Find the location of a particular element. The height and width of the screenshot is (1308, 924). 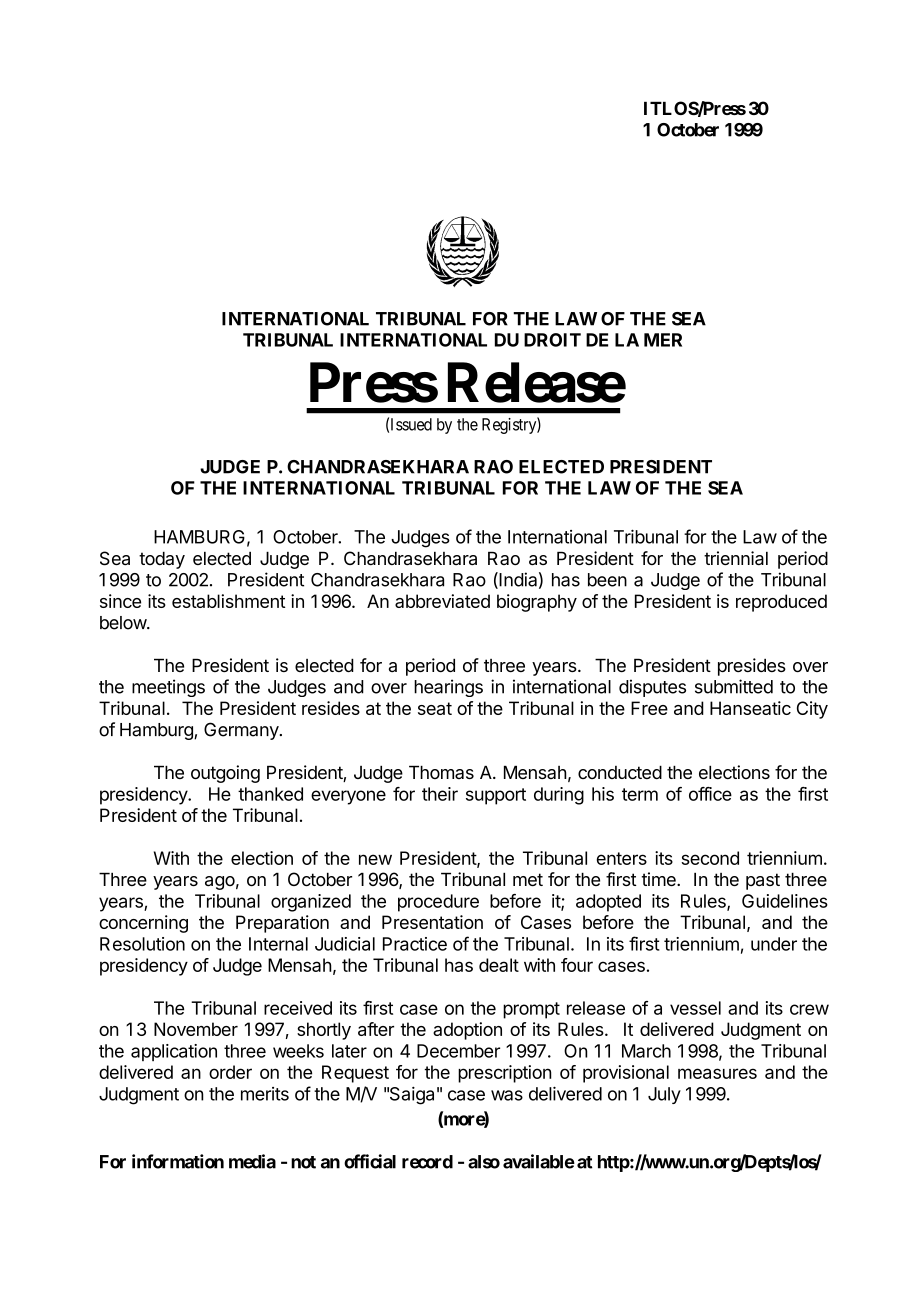

dealt is located at coordinates (499, 965).
